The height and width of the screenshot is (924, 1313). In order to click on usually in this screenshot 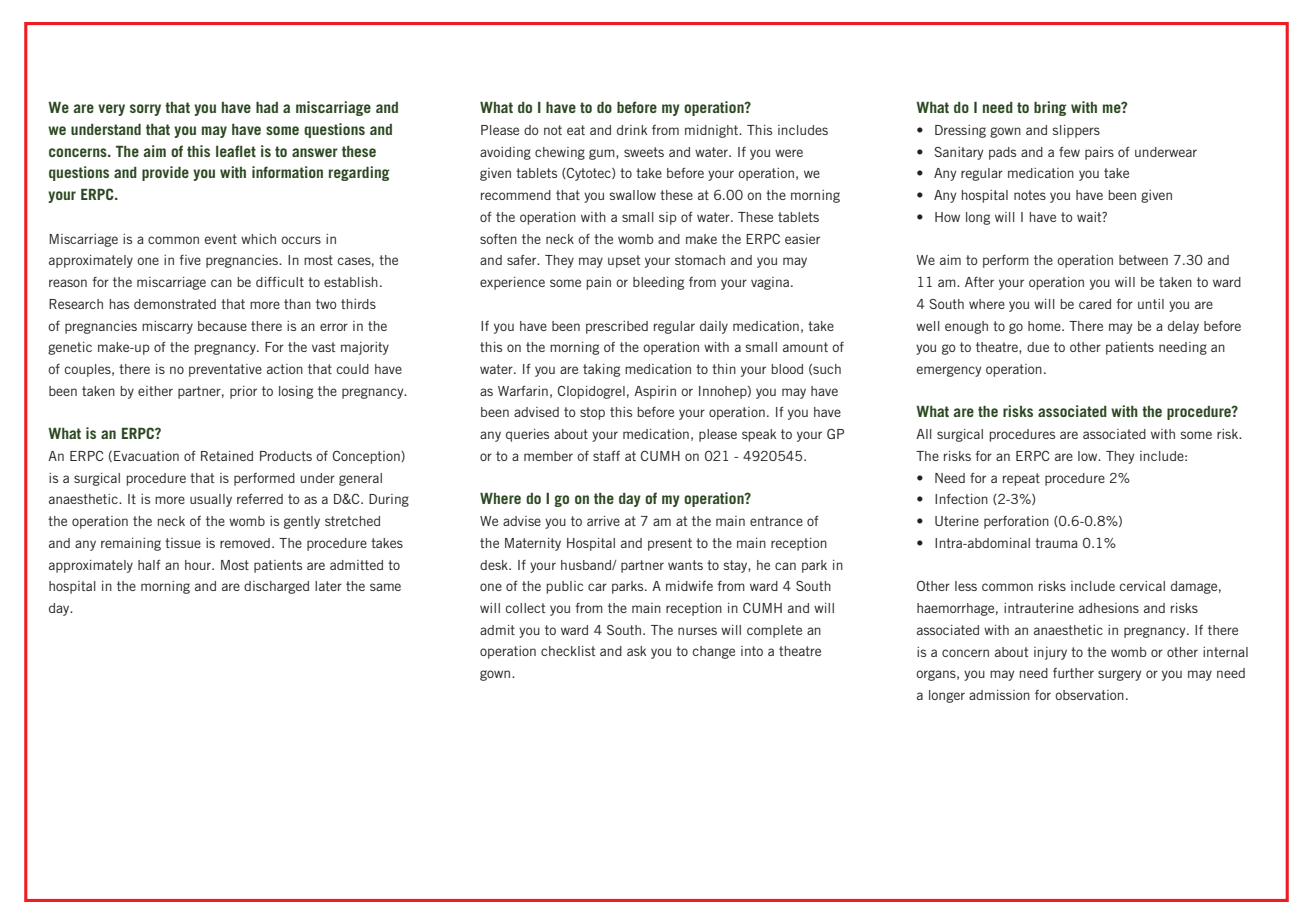, I will do `click(211, 500)`.
